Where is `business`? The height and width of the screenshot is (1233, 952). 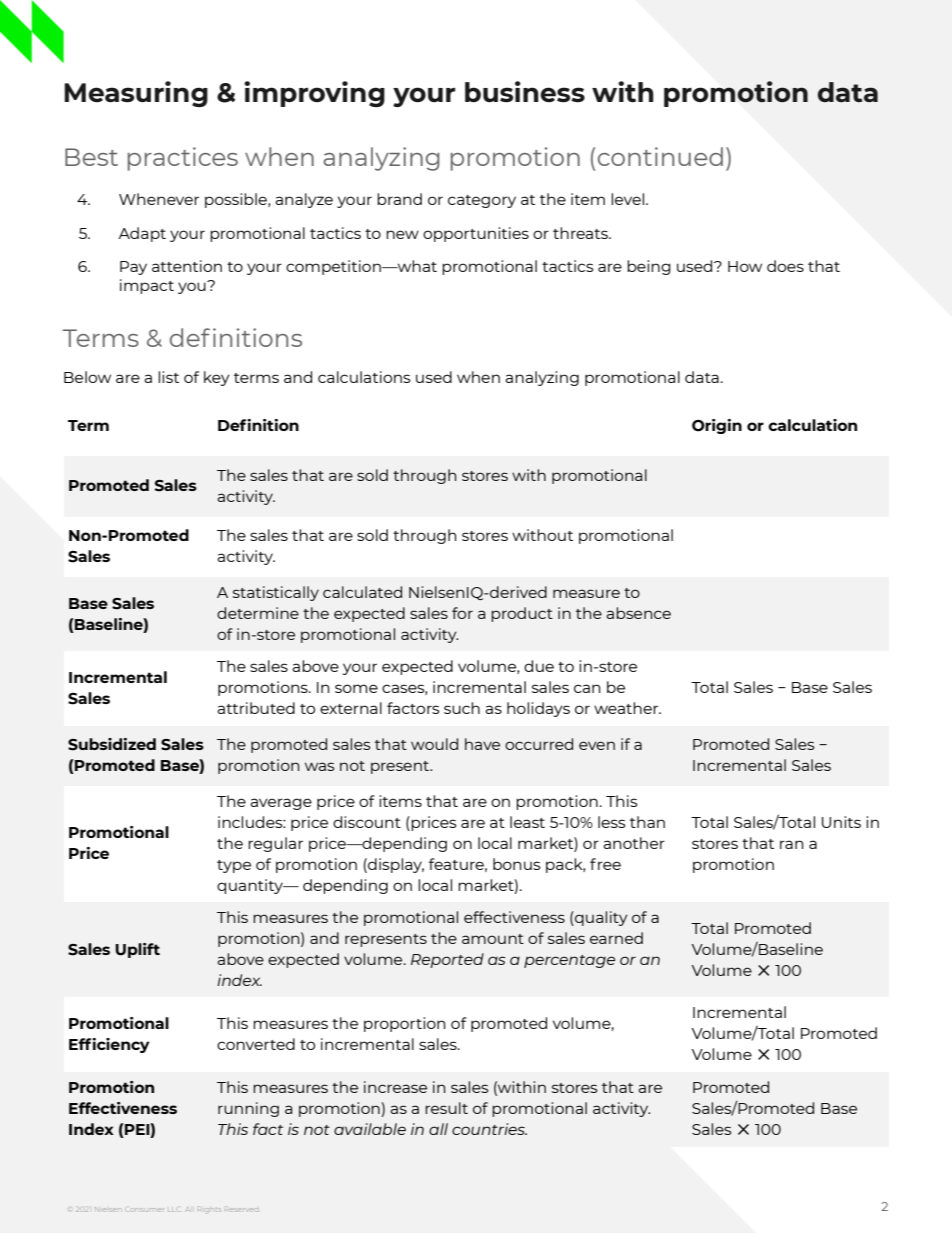 business is located at coordinates (525, 92).
